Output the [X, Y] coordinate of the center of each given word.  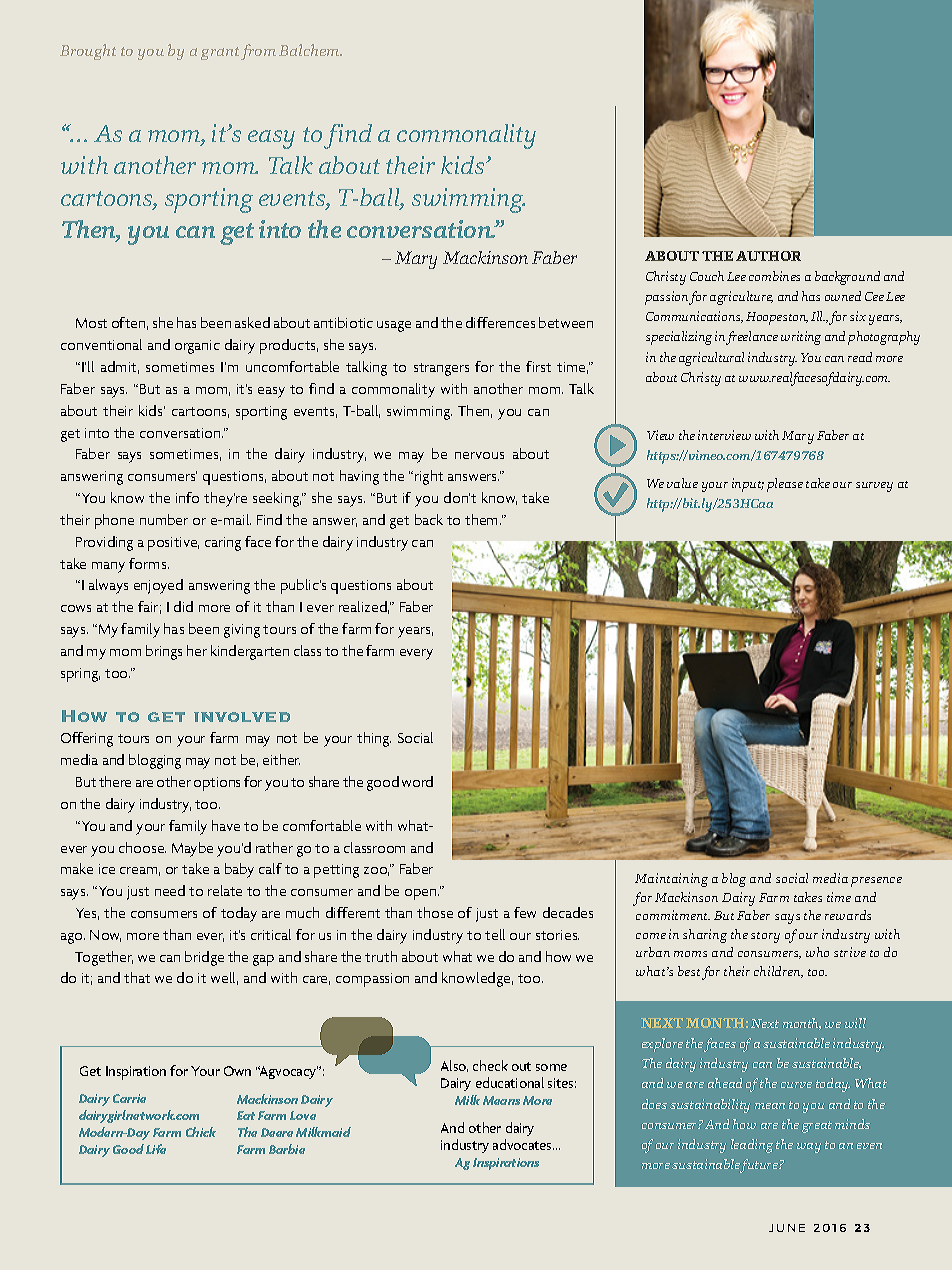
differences [500, 322]
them [483, 519]
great [817, 1127]
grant [220, 53]
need [170, 890]
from [258, 52]
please [785, 485]
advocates [523, 1144]
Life [156, 1149]
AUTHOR [768, 256]
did [183, 606]
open [422, 894]
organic [197, 347]
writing [801, 338]
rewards [848, 915]
